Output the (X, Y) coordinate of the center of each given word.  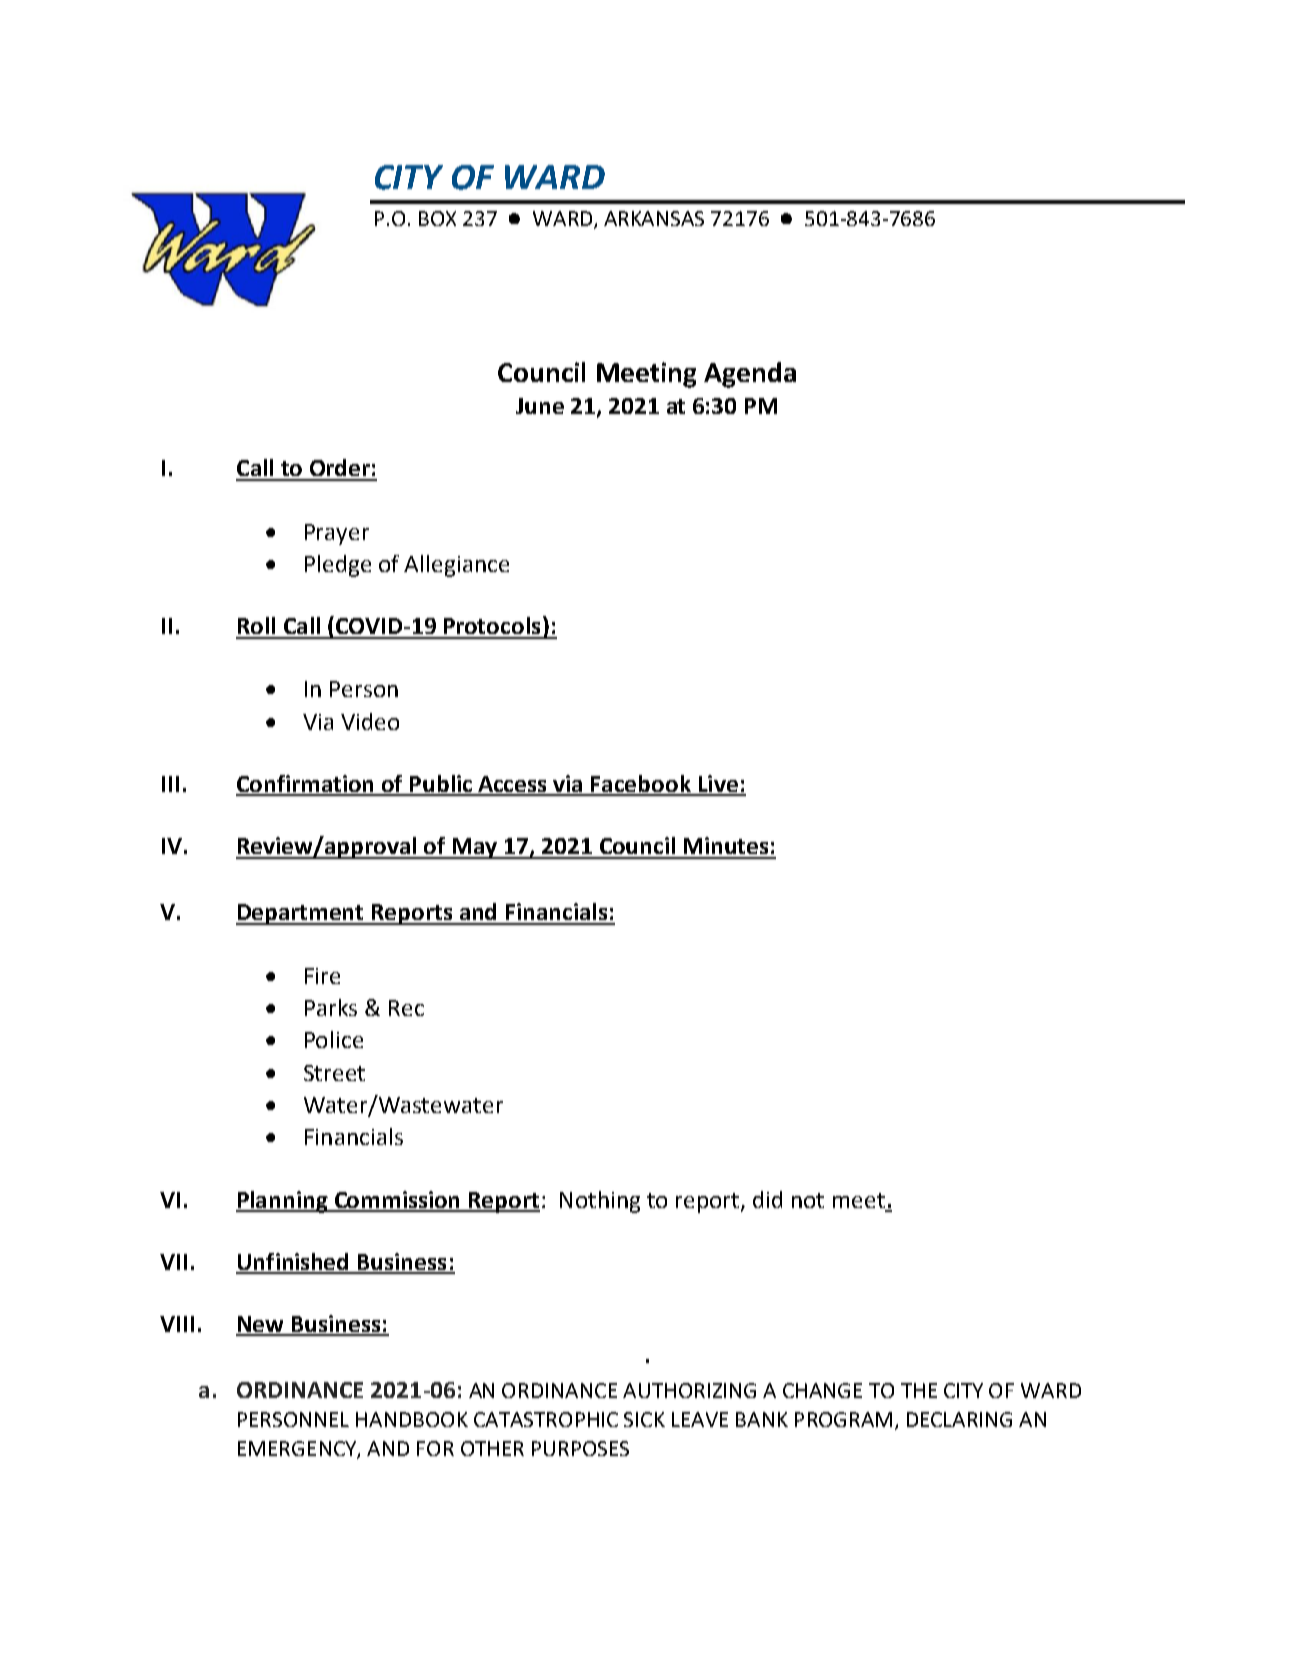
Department (301, 914)
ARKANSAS (654, 218)
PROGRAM (843, 1419)
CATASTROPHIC (546, 1419)
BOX (437, 218)
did (767, 1199)
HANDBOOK (412, 1419)
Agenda (750, 375)
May (475, 848)
